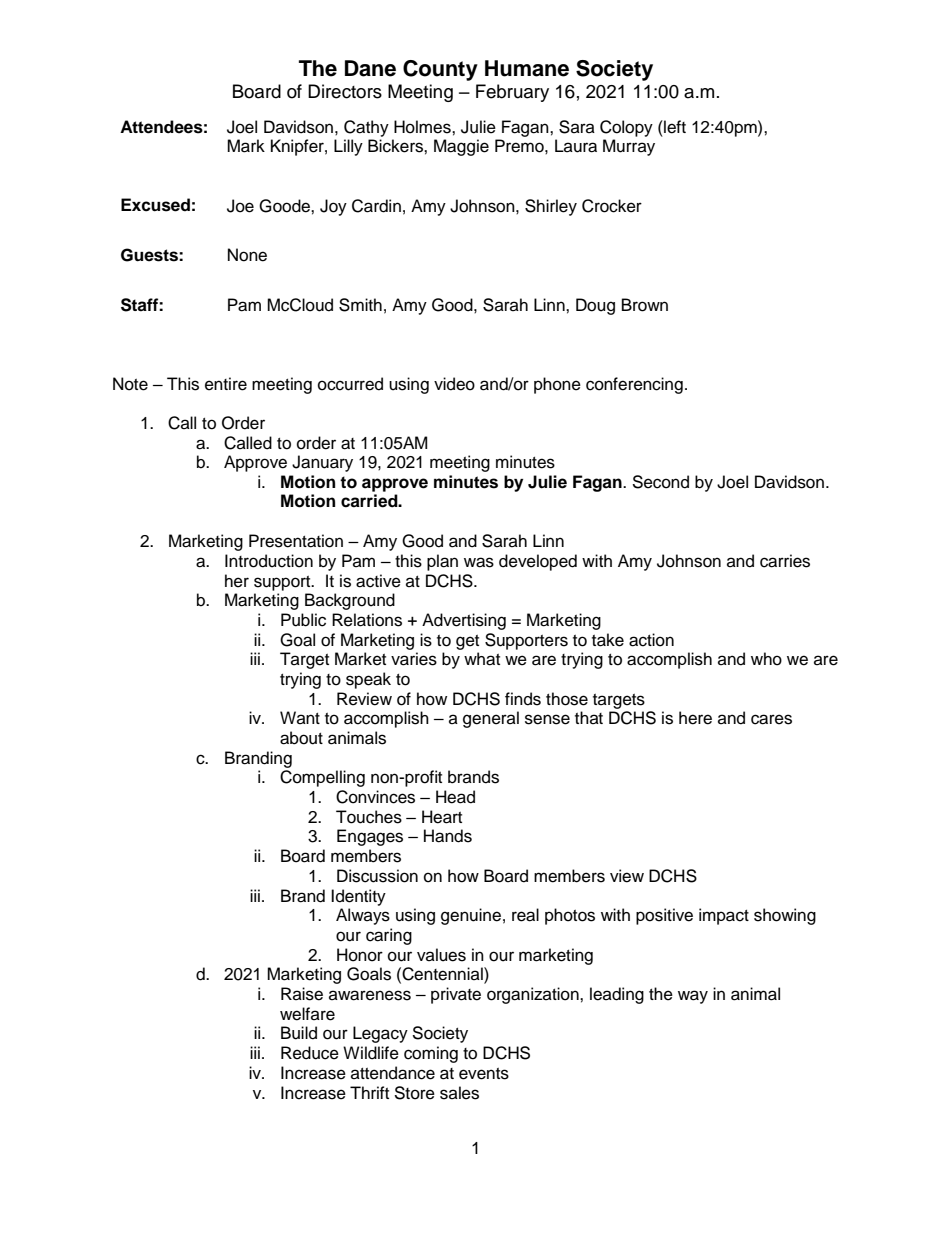  Describe the element at coordinates (785, 561) in the document. I see `carries` at that location.
